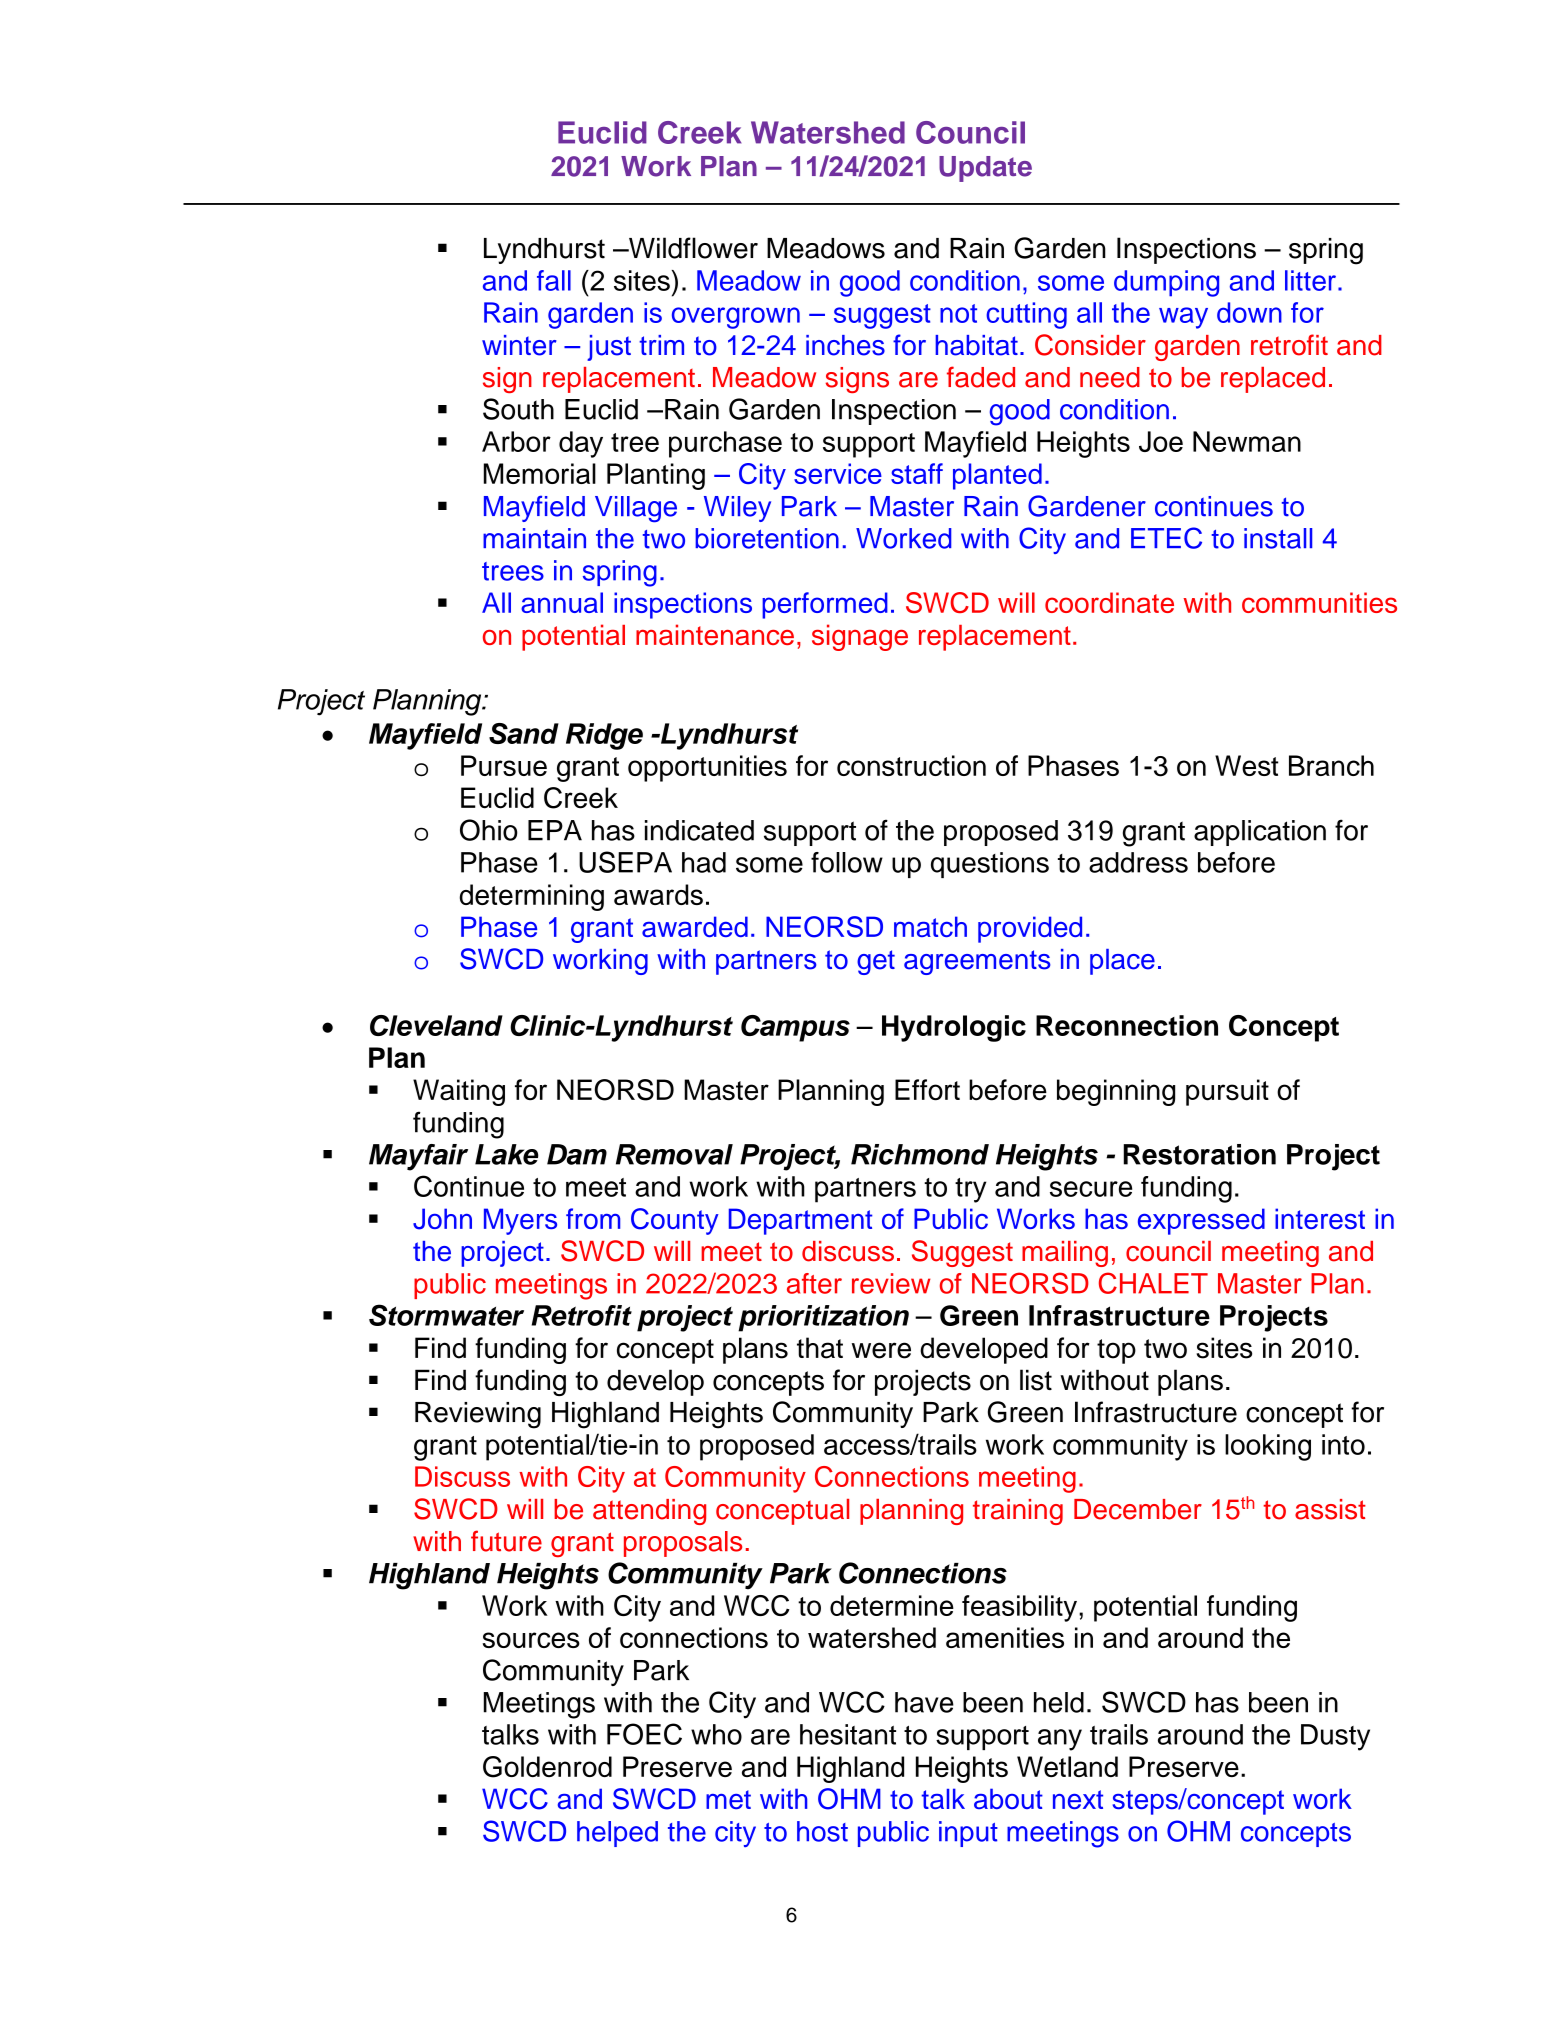 This screenshot has height=2018, width=1560. Describe the element at coordinates (848, 1734) in the screenshot. I see `hesitant` at that location.
